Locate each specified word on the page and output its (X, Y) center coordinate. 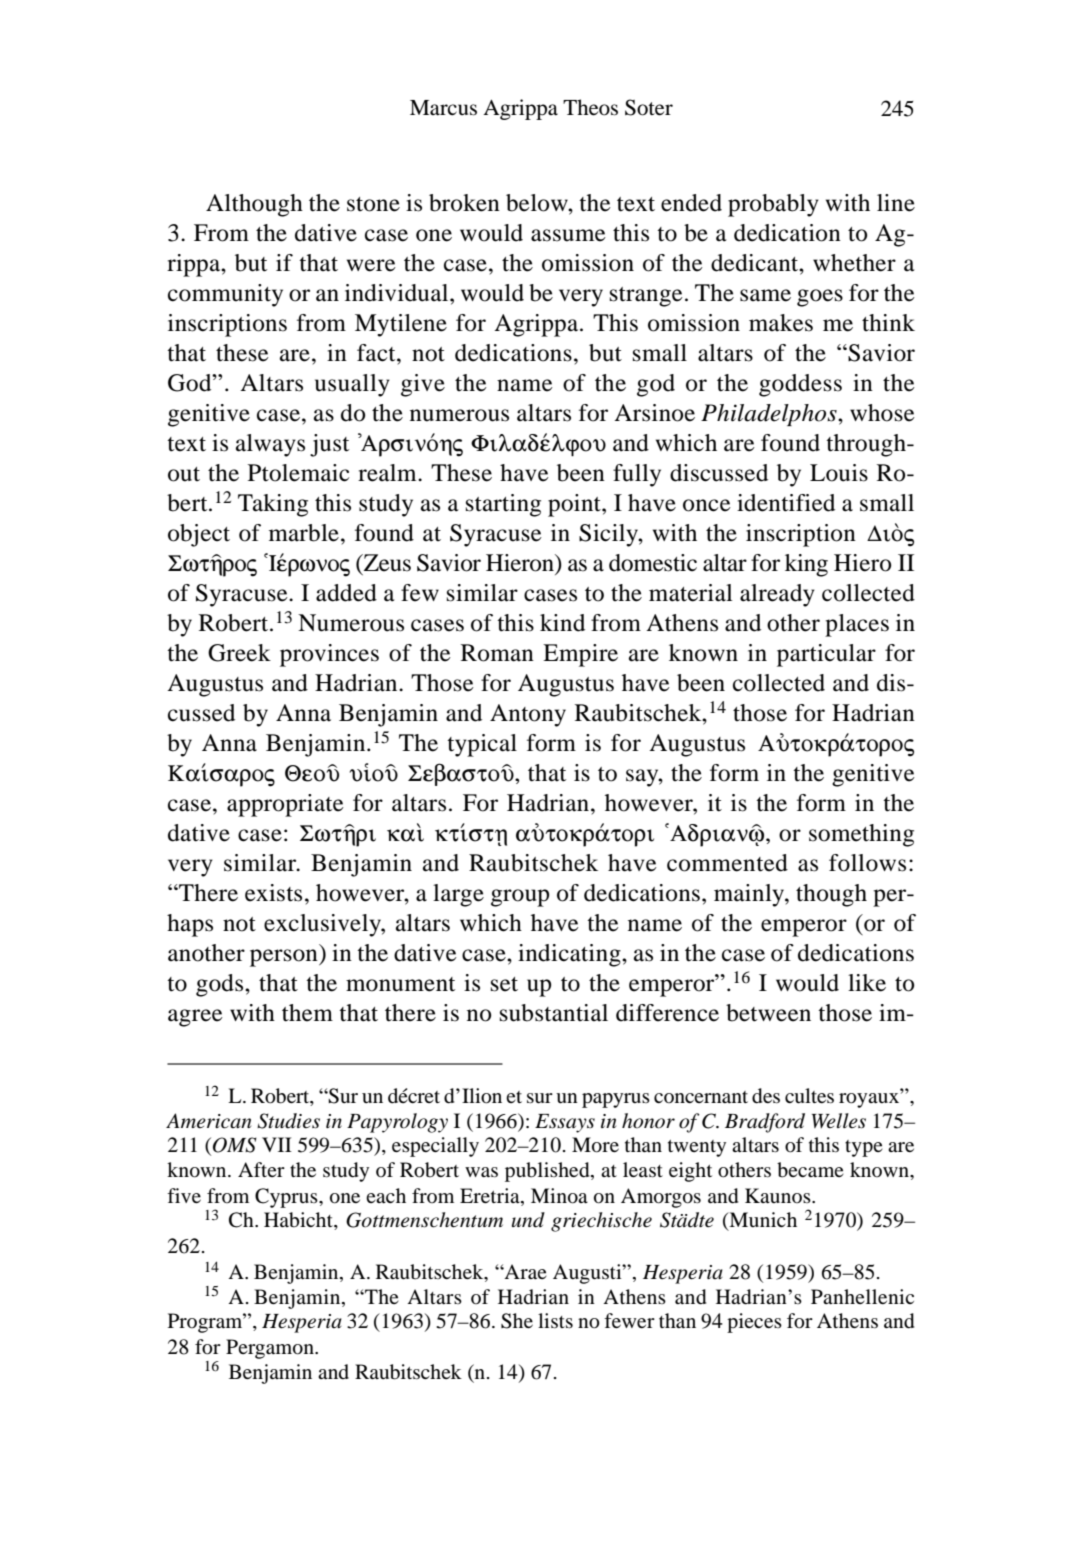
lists (555, 1320)
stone (373, 204)
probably (773, 205)
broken (464, 203)
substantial (554, 1013)
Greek (239, 653)
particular (826, 655)
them (307, 1013)
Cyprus (287, 1198)
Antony (528, 715)
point (575, 505)
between (768, 1013)
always (270, 445)
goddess (800, 385)
